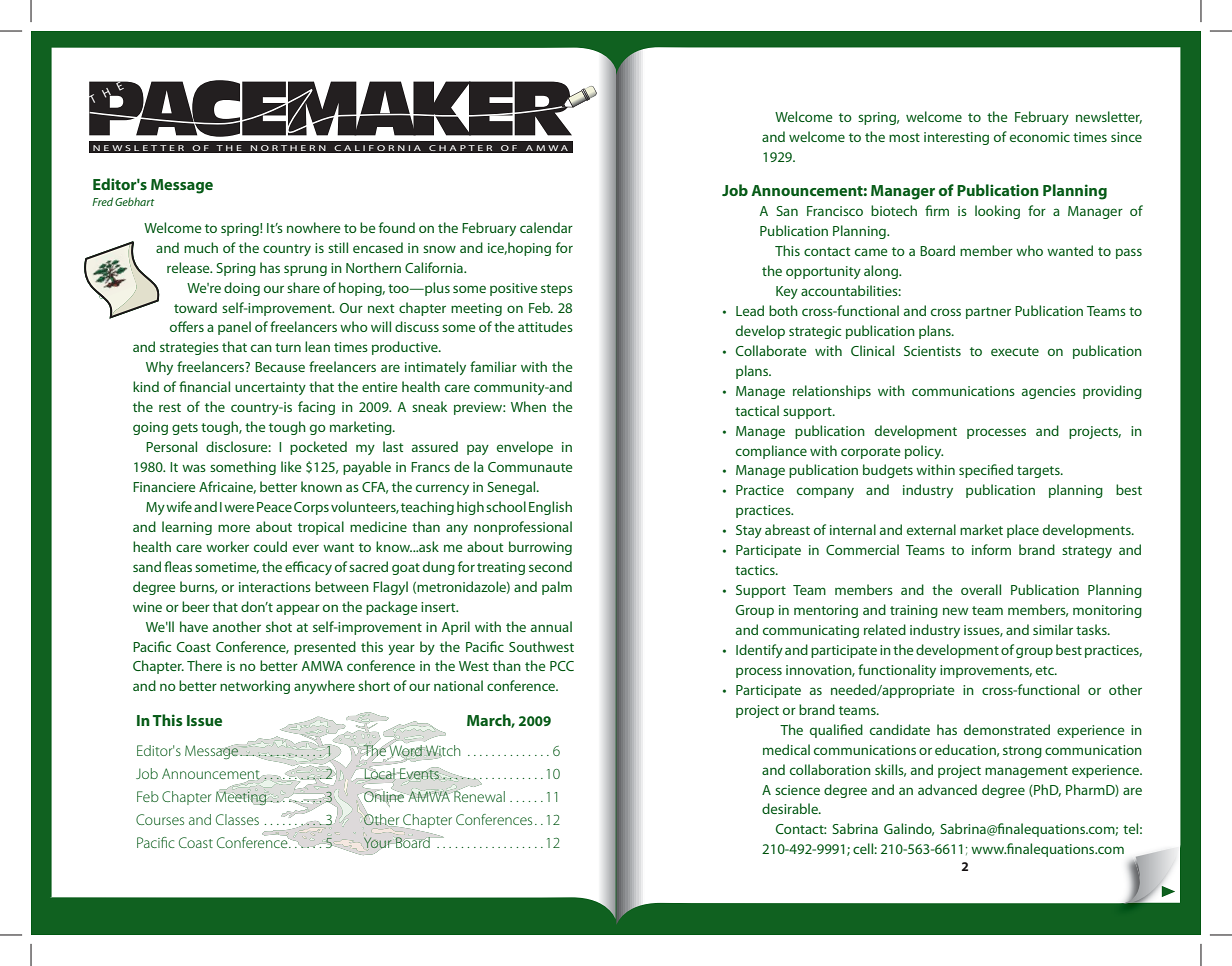  I want to click on PACEMAKER, so click(331, 108).
